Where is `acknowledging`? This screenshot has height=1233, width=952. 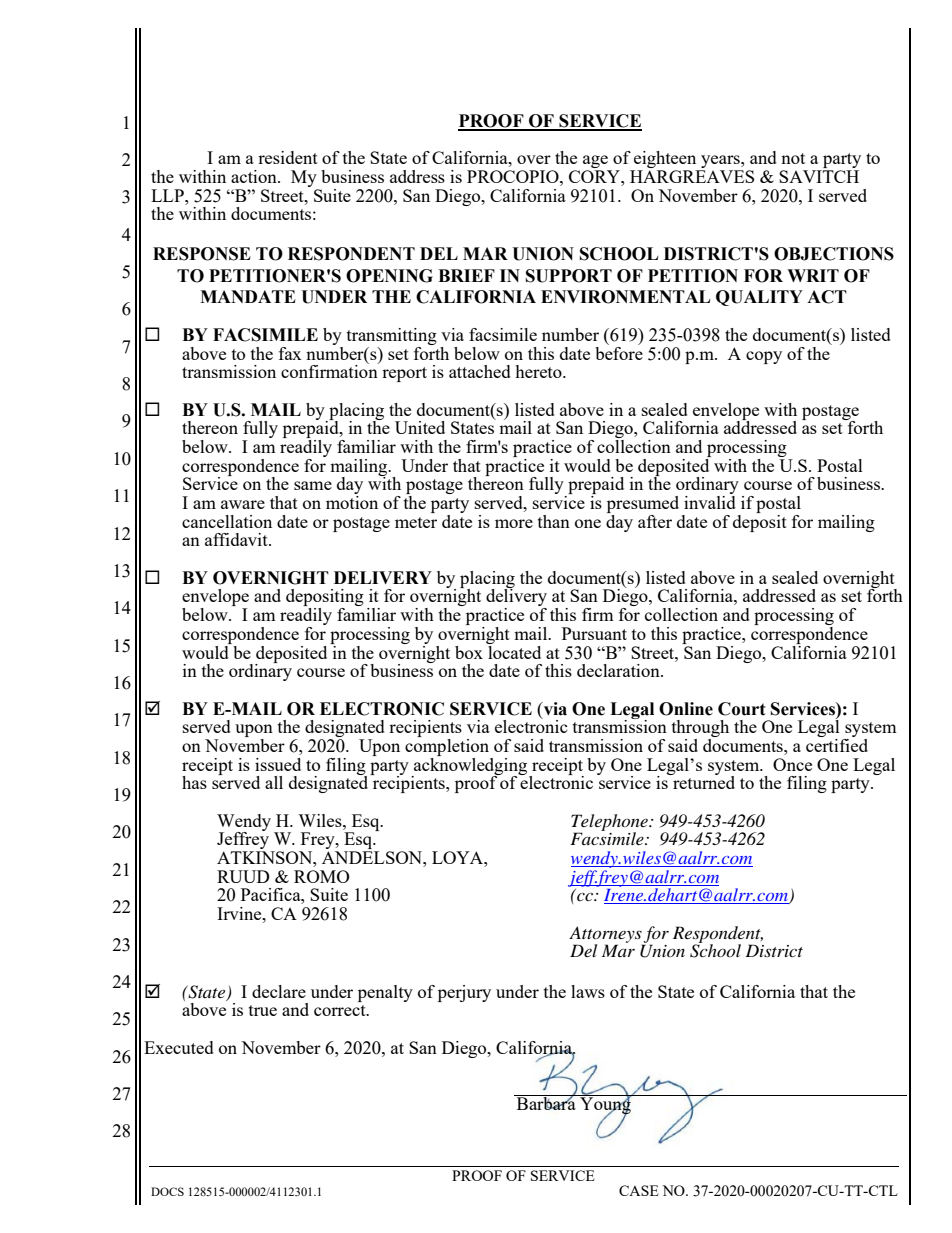
acknowledging is located at coordinates (471, 766).
